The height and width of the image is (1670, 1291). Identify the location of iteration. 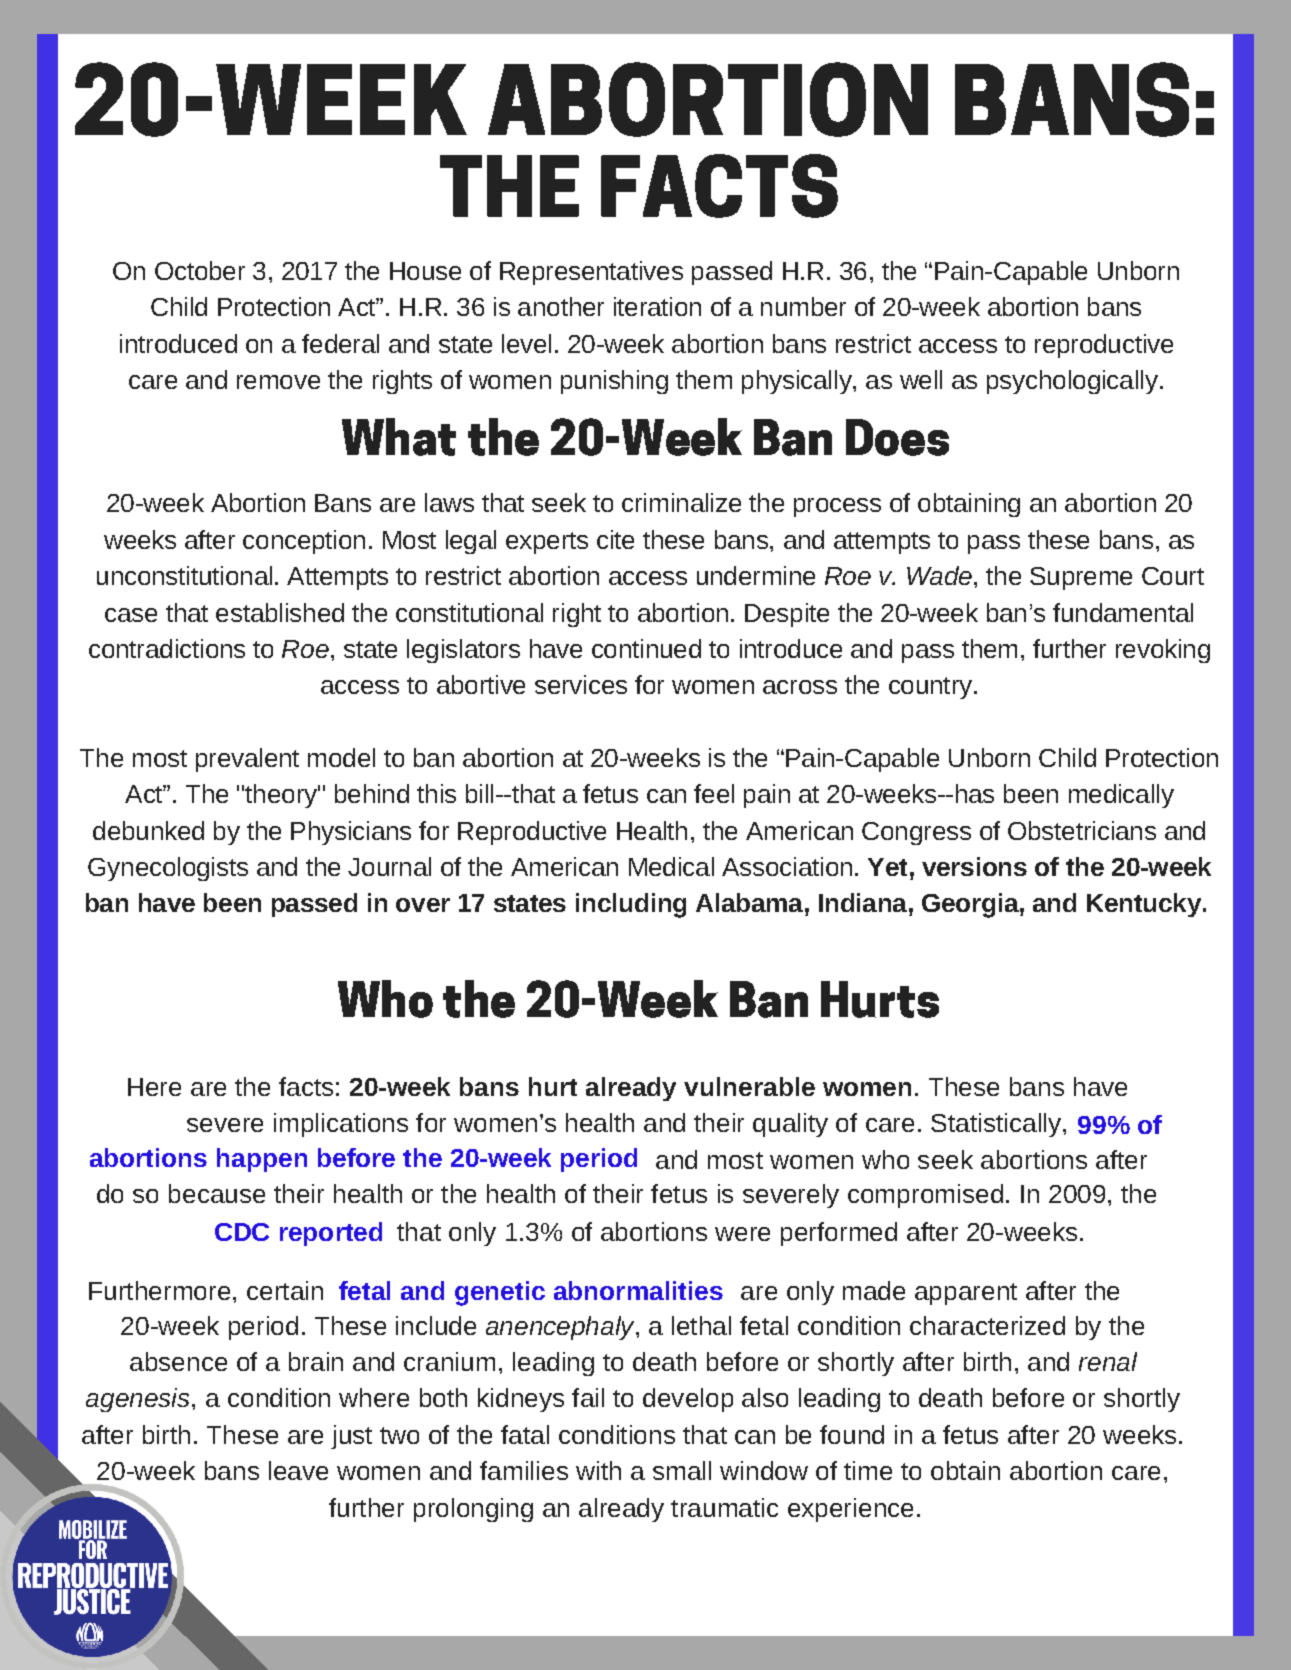
(657, 306).
